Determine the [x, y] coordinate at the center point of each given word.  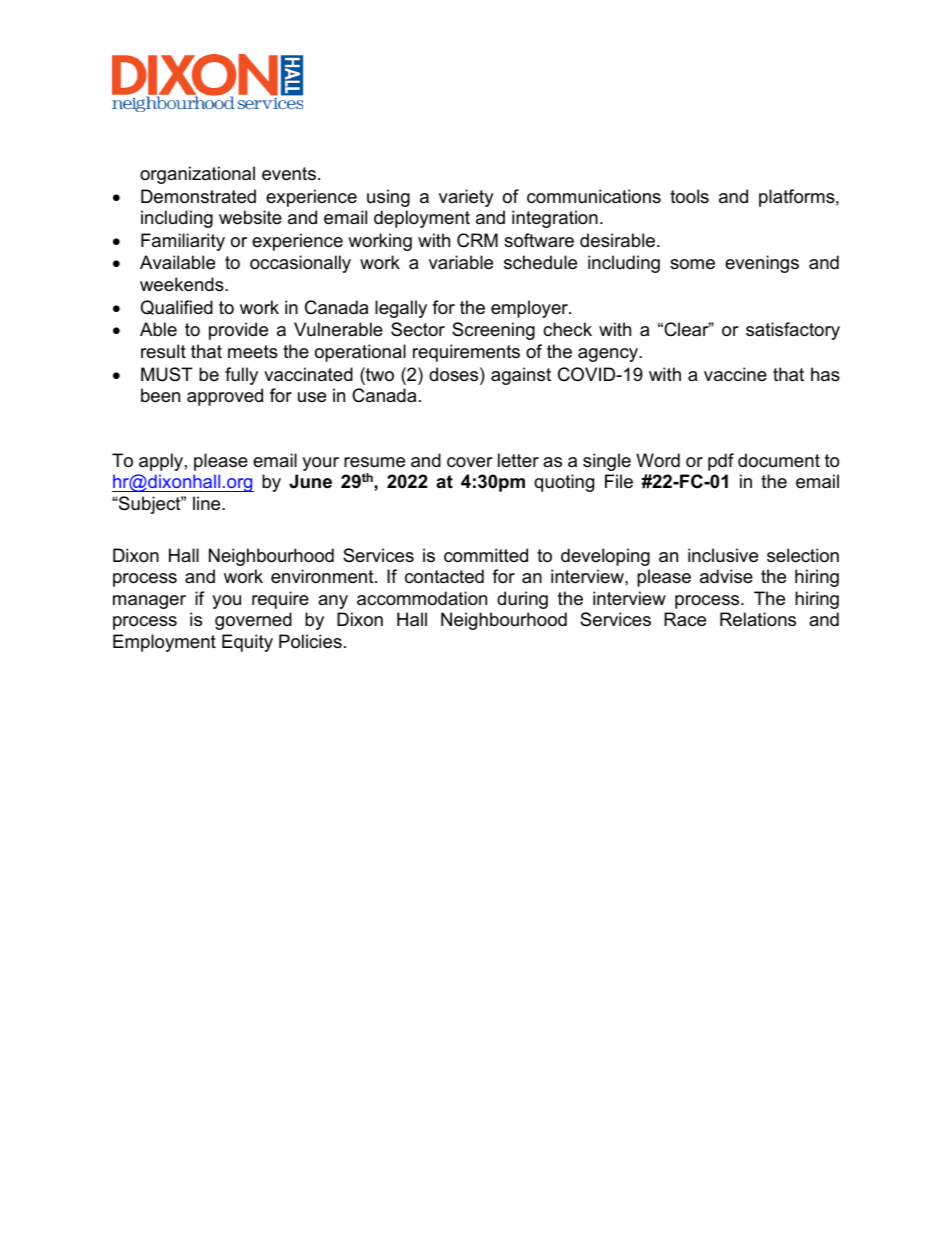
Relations [758, 619]
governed [253, 621]
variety [466, 198]
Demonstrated [198, 196]
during [522, 600]
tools [689, 196]
